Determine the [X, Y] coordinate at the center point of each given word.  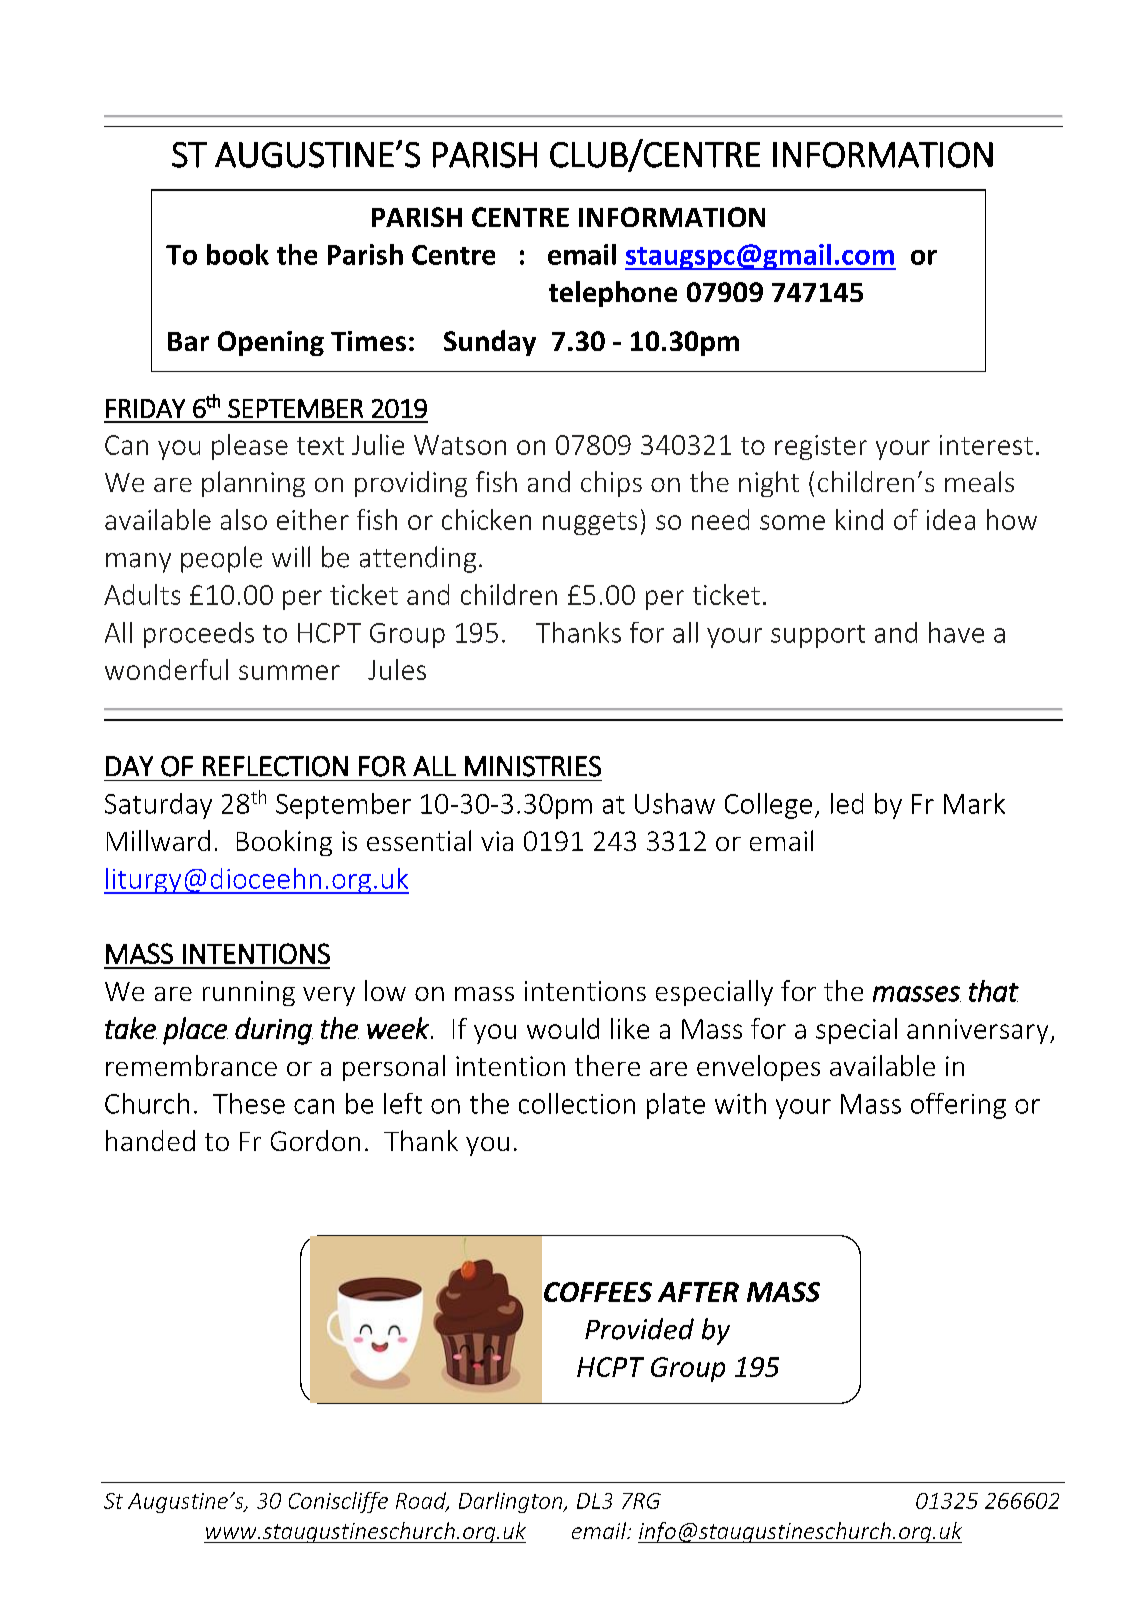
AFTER [698, 1292]
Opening [271, 343]
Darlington [512, 1502]
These [249, 1103]
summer [289, 672]
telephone [613, 294]
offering [958, 1106]
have [956, 632]
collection [577, 1103]
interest [986, 445]
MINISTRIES [533, 766]
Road [422, 1501]
